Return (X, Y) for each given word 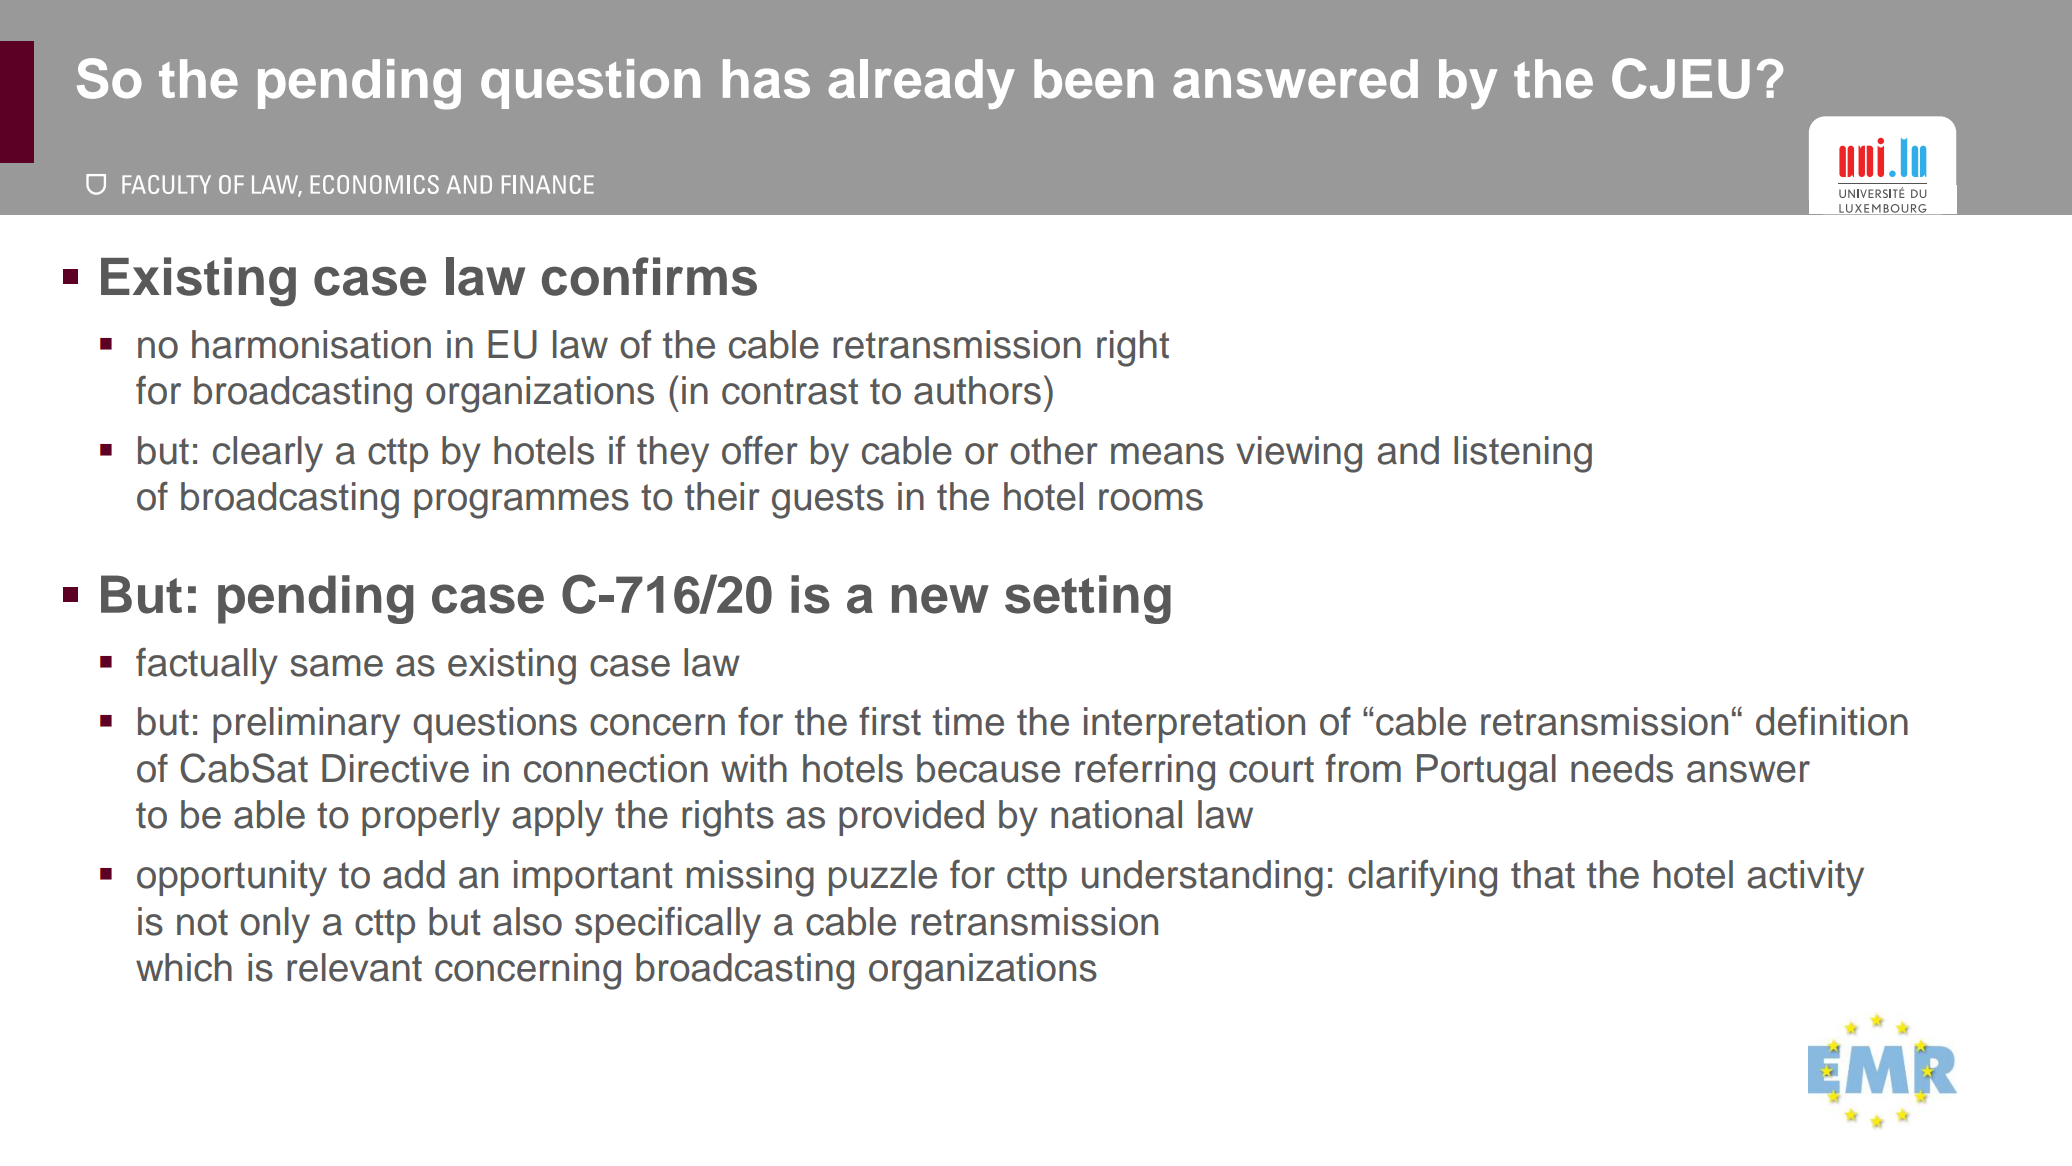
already (922, 84)
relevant (354, 967)
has (766, 79)
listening (1523, 454)
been (1093, 79)
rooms (1151, 500)
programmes (521, 504)
